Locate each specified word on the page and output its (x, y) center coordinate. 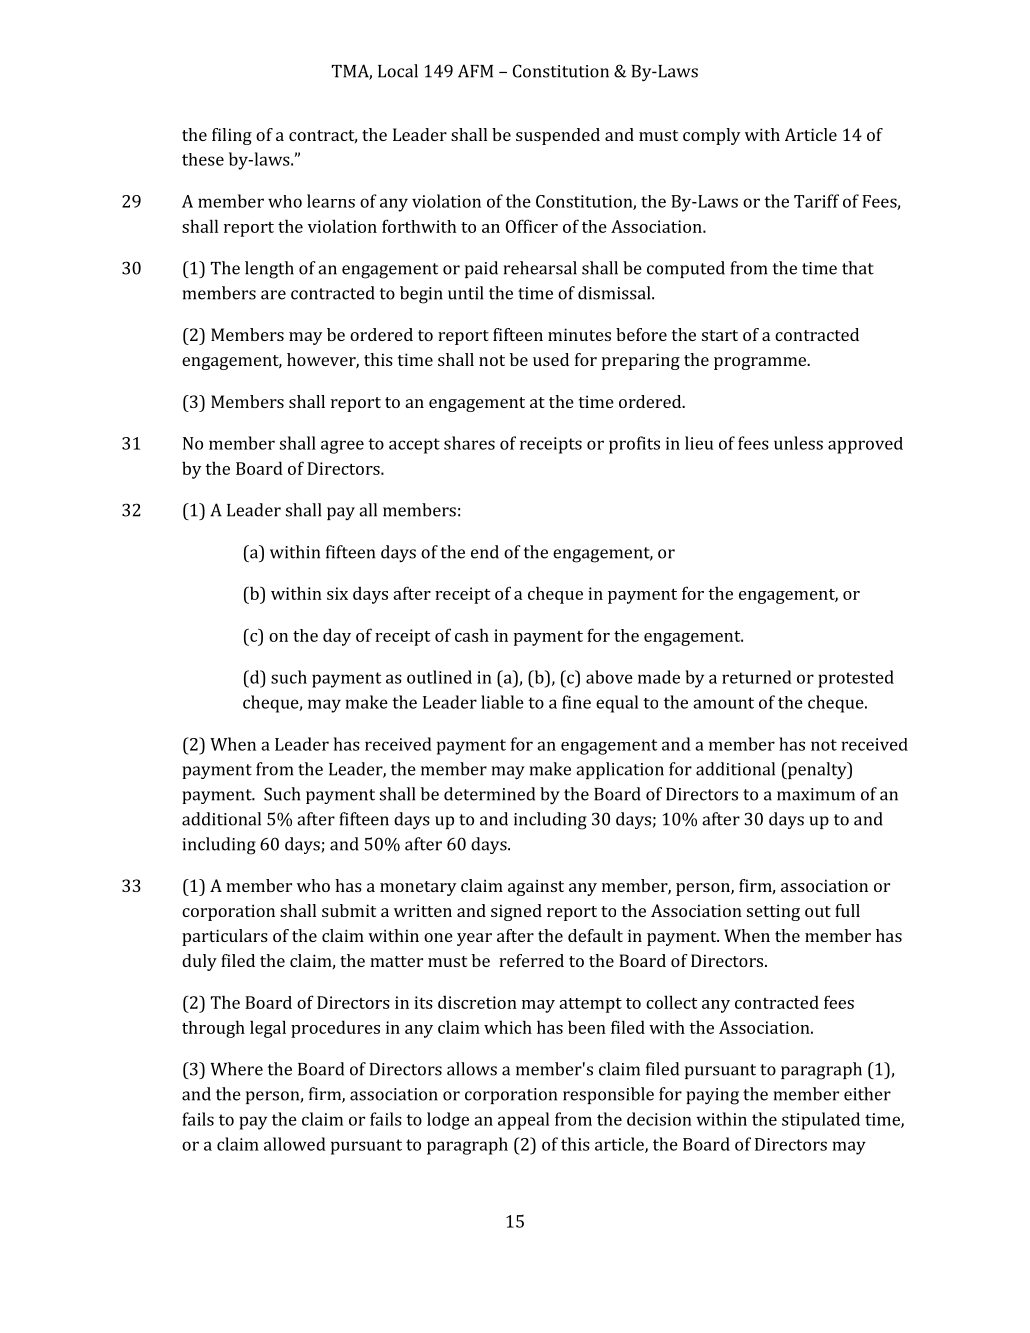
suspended (558, 136)
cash (472, 635)
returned (757, 677)
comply (712, 136)
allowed (295, 1144)
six (337, 593)
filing (232, 136)
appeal (523, 1121)
